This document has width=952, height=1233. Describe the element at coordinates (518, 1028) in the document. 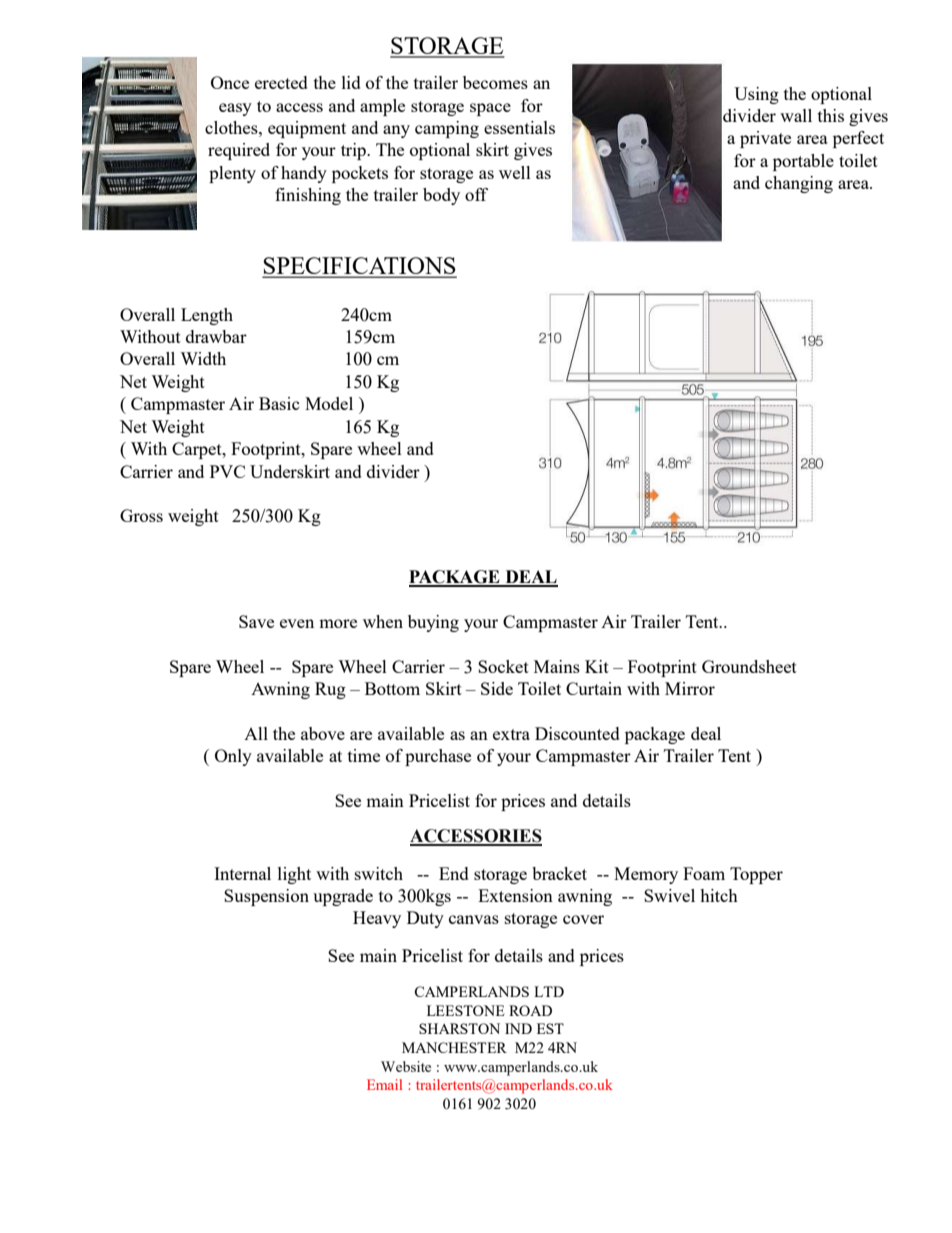

I see `IND` at that location.
